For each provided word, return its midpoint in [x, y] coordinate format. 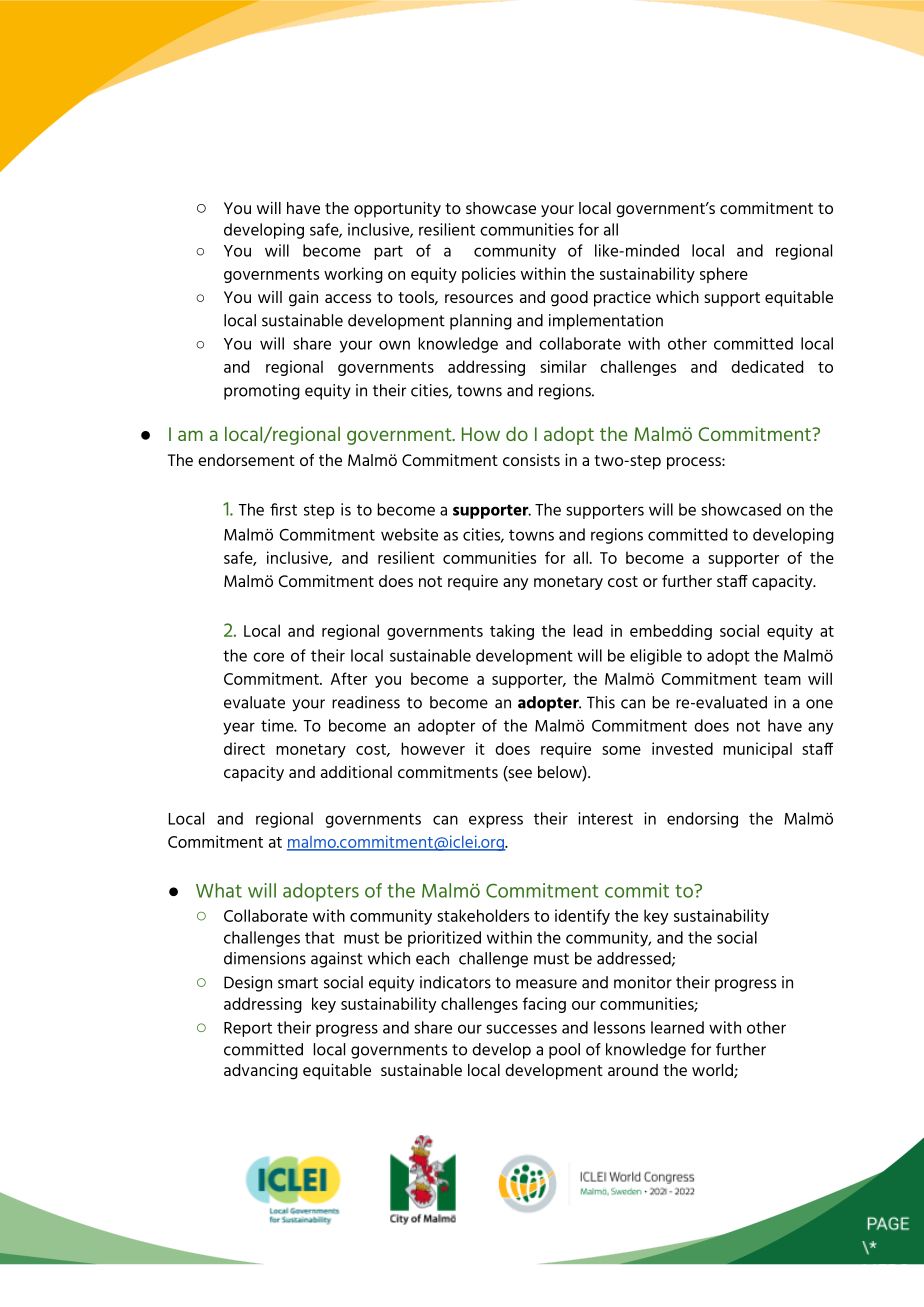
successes [521, 1029]
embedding [671, 632]
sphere [724, 275]
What [219, 890]
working [353, 275]
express [496, 821]
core [268, 657]
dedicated [767, 366]
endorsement [246, 460]
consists [531, 460]
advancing [261, 1071]
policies [489, 275]
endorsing [702, 820]
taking [512, 632]
